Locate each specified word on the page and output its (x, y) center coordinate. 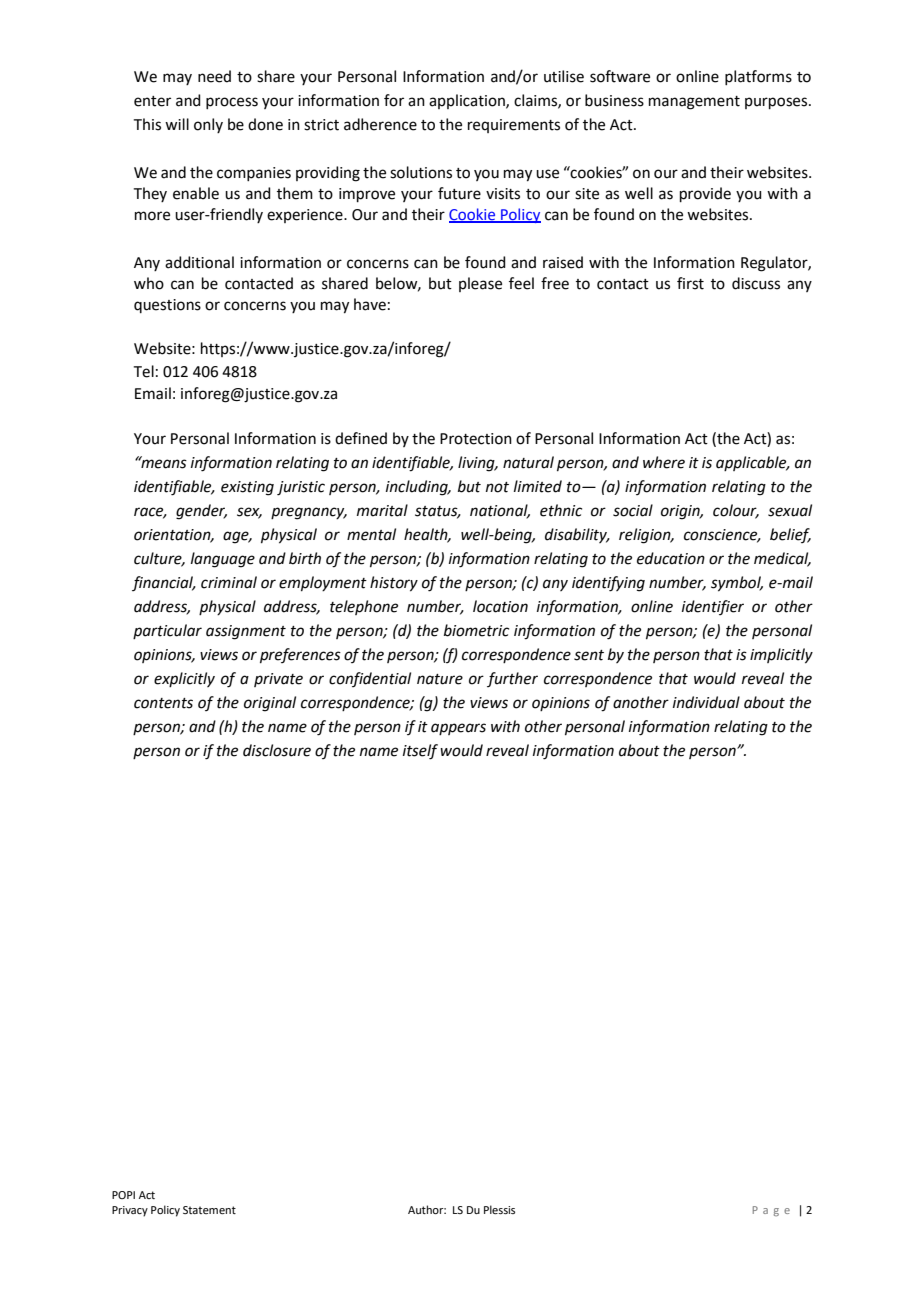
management (694, 103)
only (208, 125)
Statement (209, 1210)
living (477, 464)
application (468, 101)
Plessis (499, 1209)
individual (706, 702)
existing (247, 488)
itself (420, 752)
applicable (752, 463)
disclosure (277, 750)
